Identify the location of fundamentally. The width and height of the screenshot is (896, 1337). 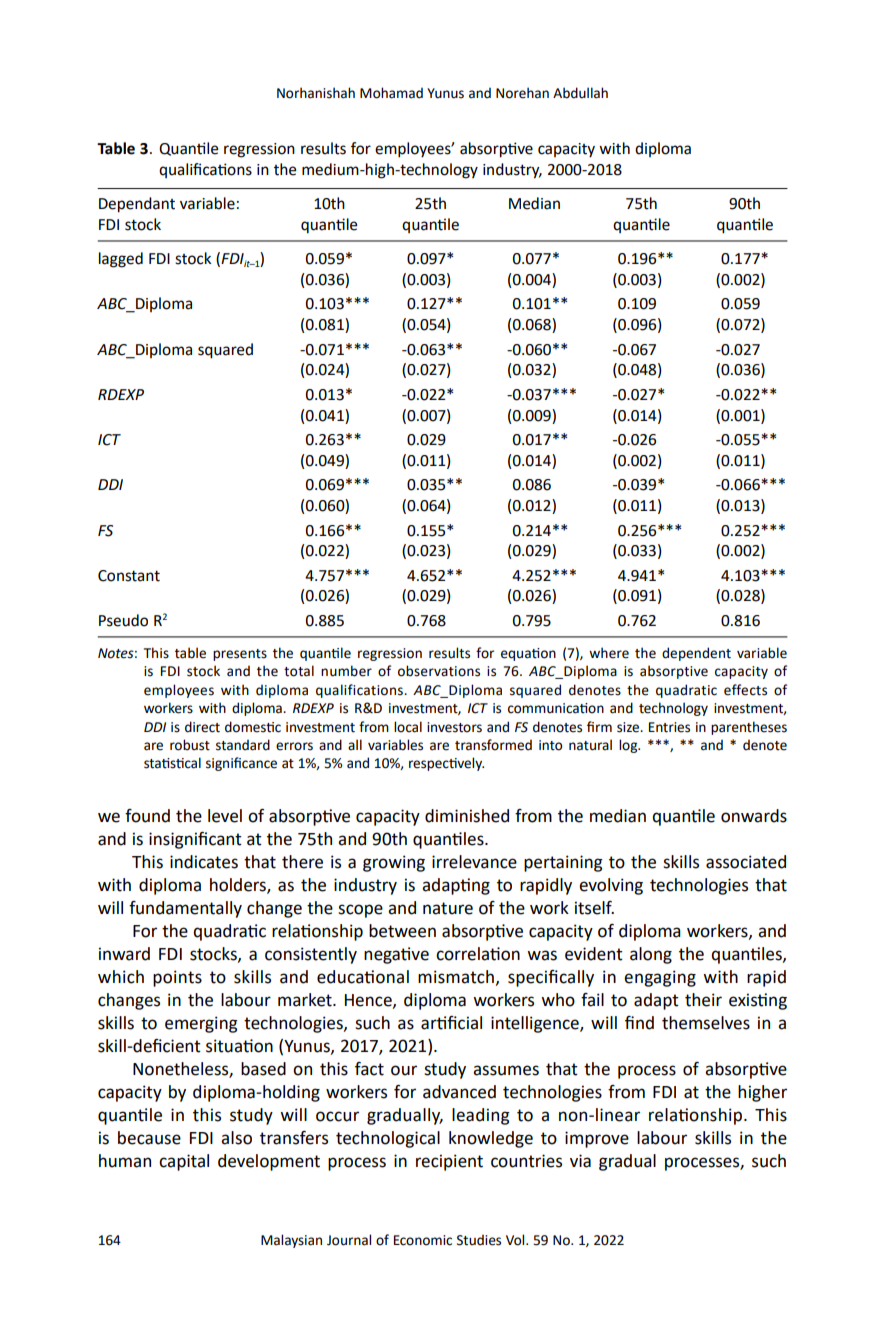
(185, 909).
